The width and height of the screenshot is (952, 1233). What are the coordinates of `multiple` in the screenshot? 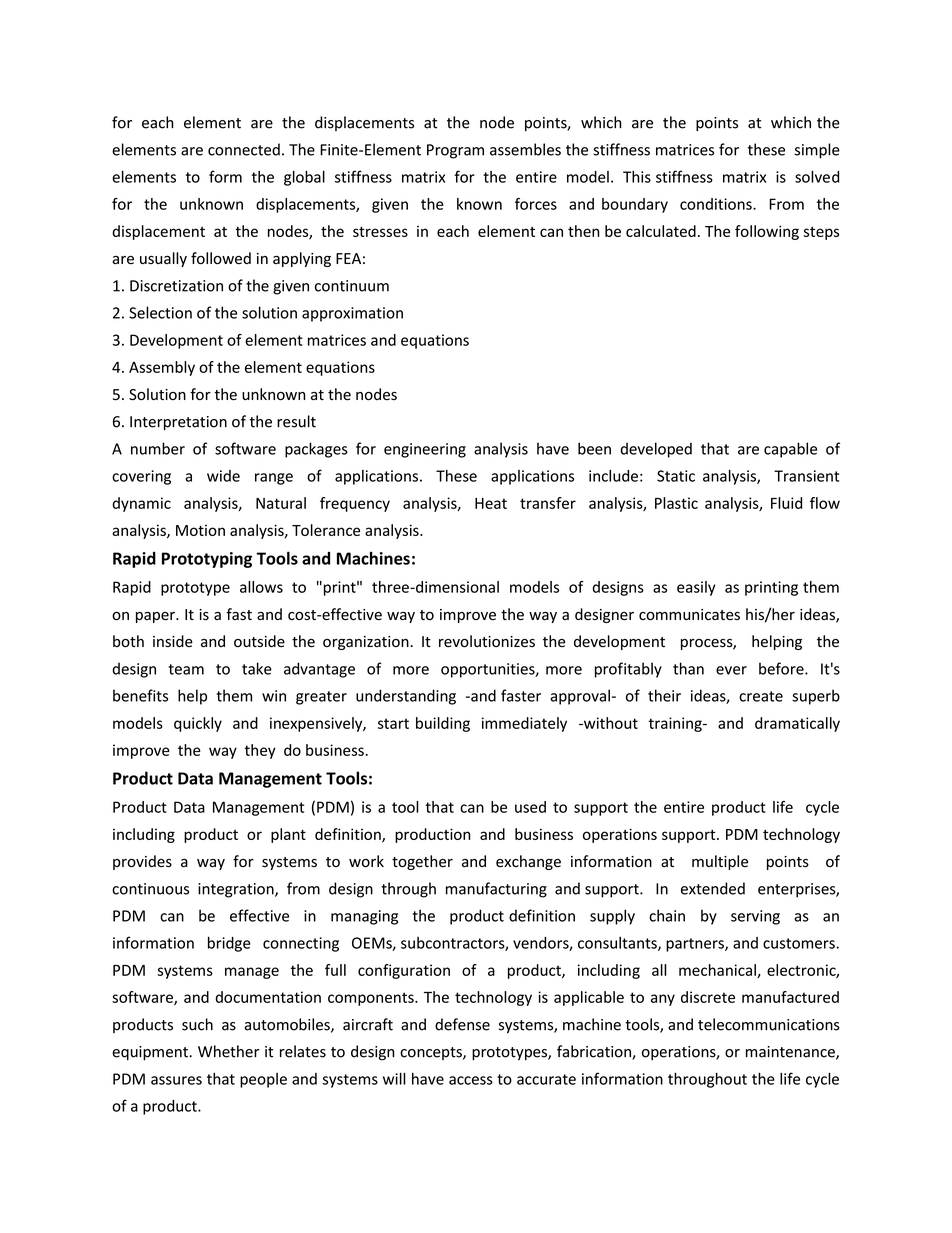 It's located at (720, 862).
